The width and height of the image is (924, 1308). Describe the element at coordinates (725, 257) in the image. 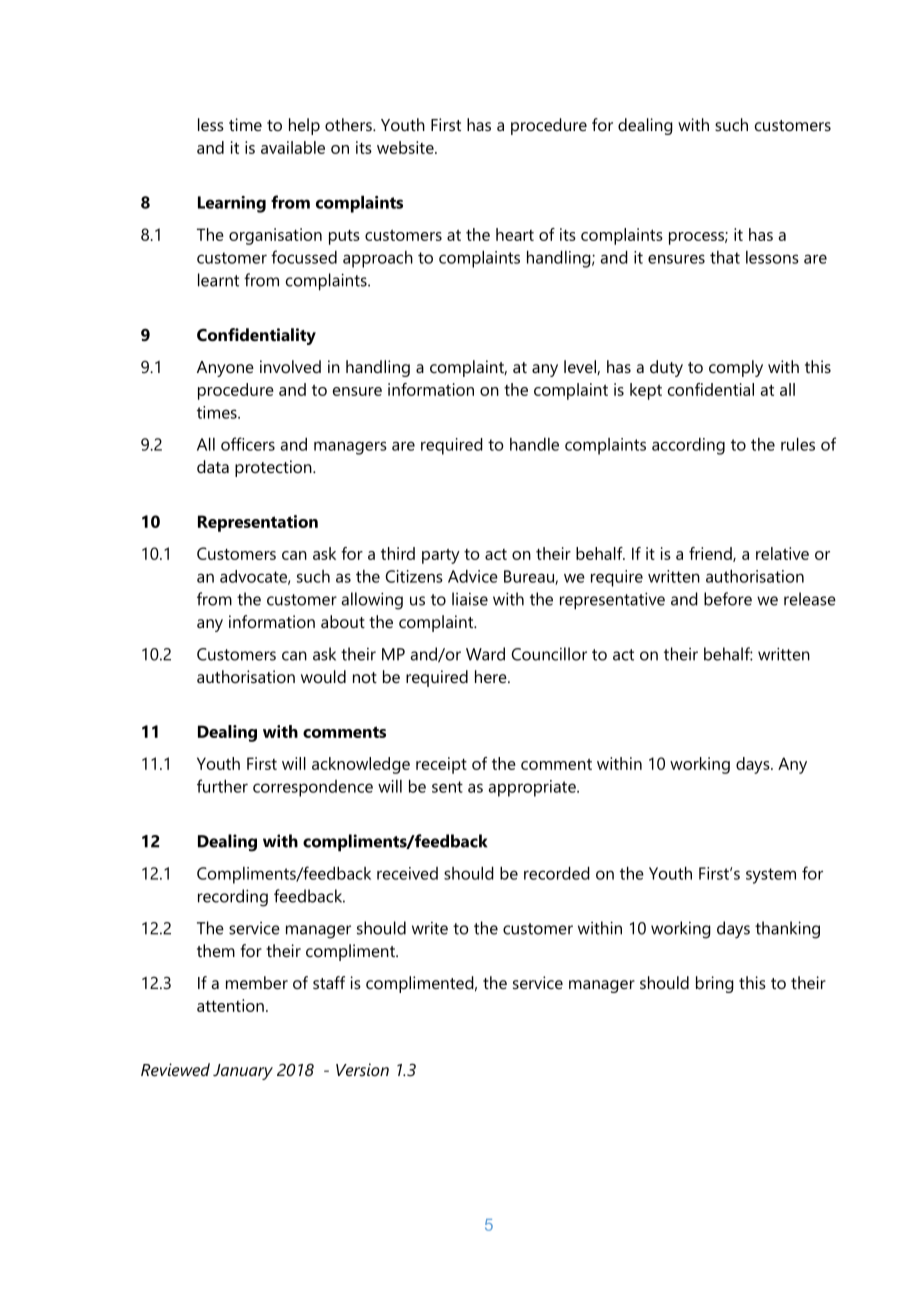

I see `that` at that location.
